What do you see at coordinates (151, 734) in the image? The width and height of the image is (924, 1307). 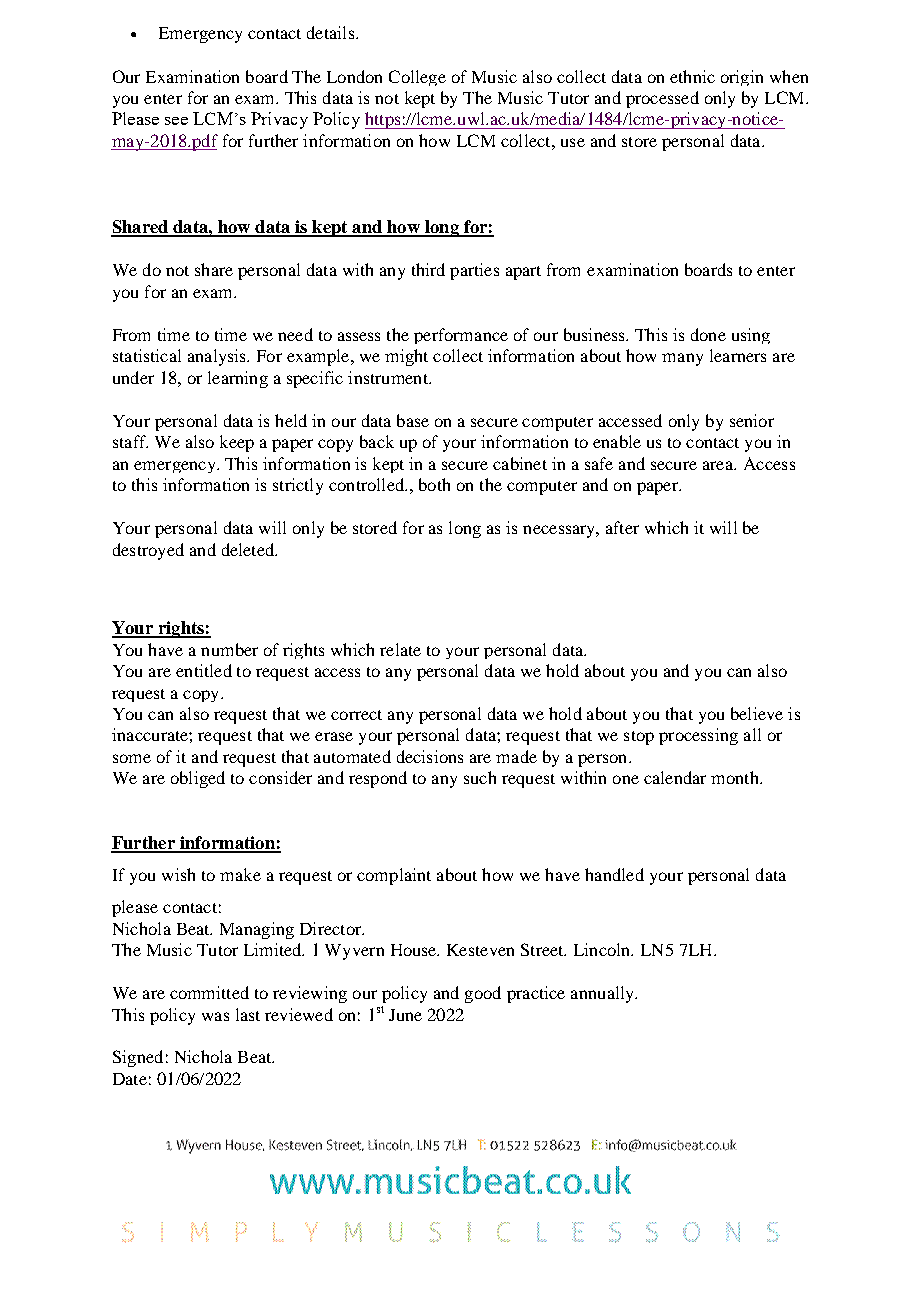 I see `inaccurate` at bounding box center [151, 734].
